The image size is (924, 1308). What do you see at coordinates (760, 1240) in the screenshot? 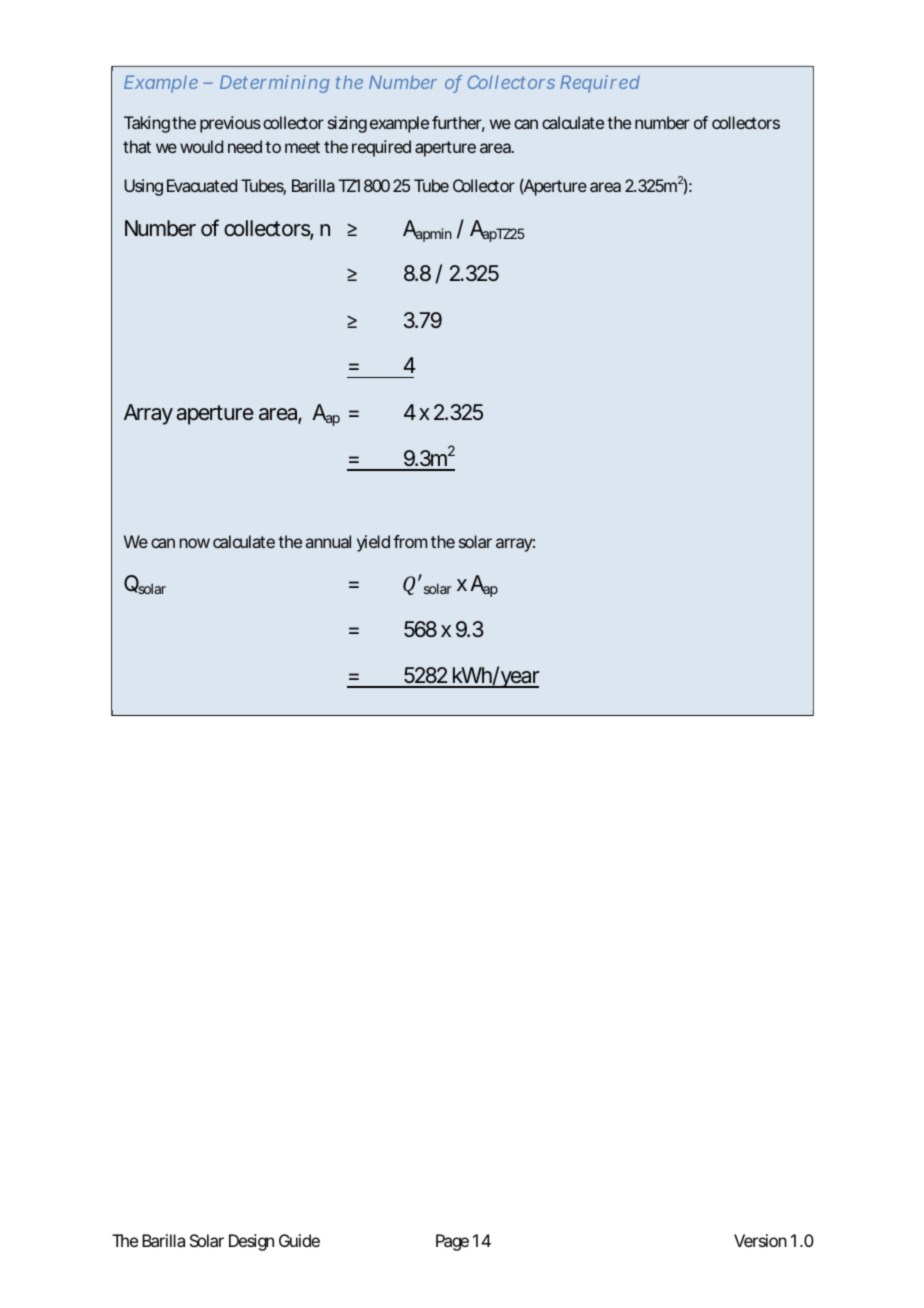
I see `Version` at bounding box center [760, 1240].
